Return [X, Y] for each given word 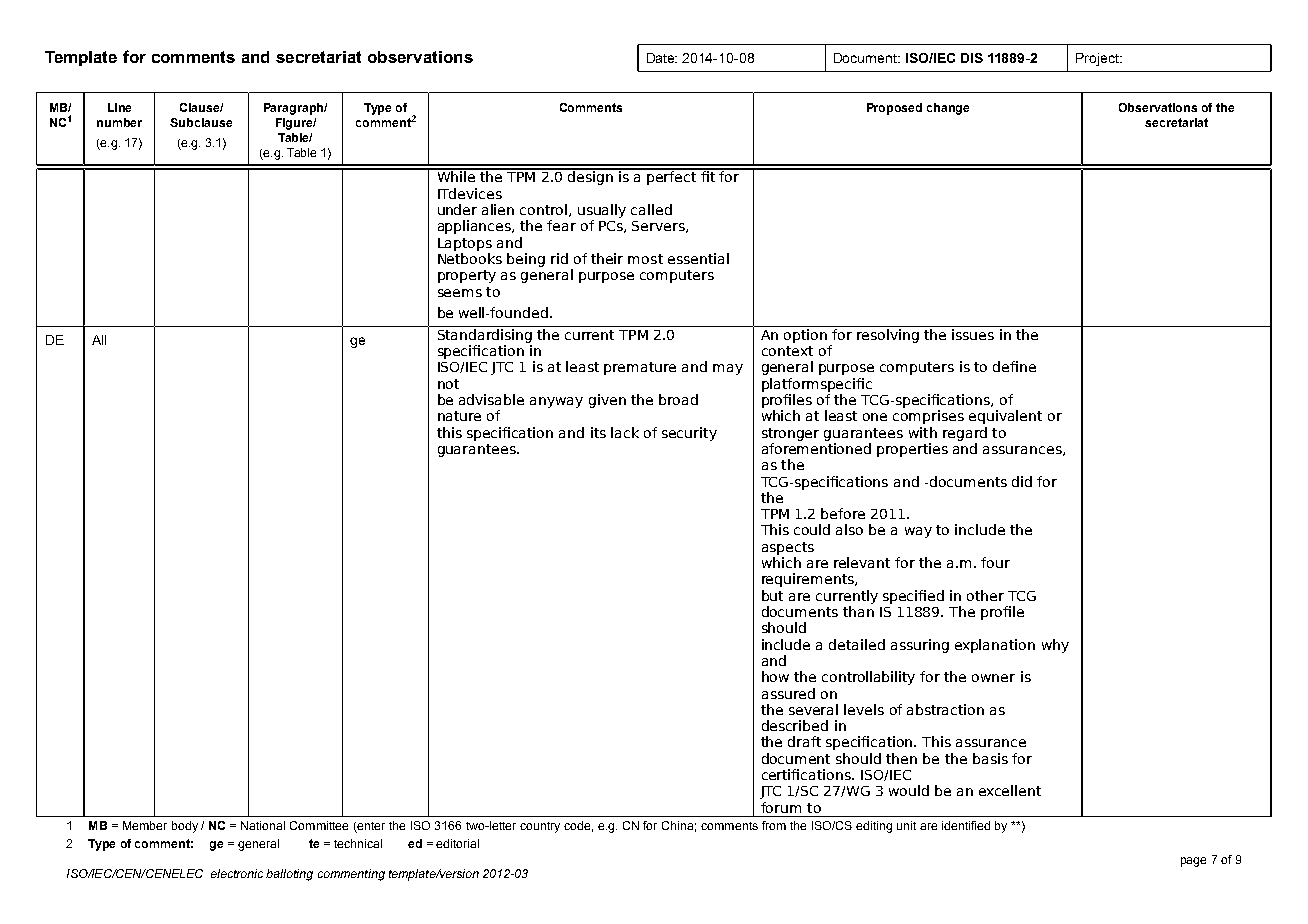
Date [662, 58]
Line [119, 107]
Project [1098, 59]
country [540, 827]
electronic [237, 873]
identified [966, 825]
